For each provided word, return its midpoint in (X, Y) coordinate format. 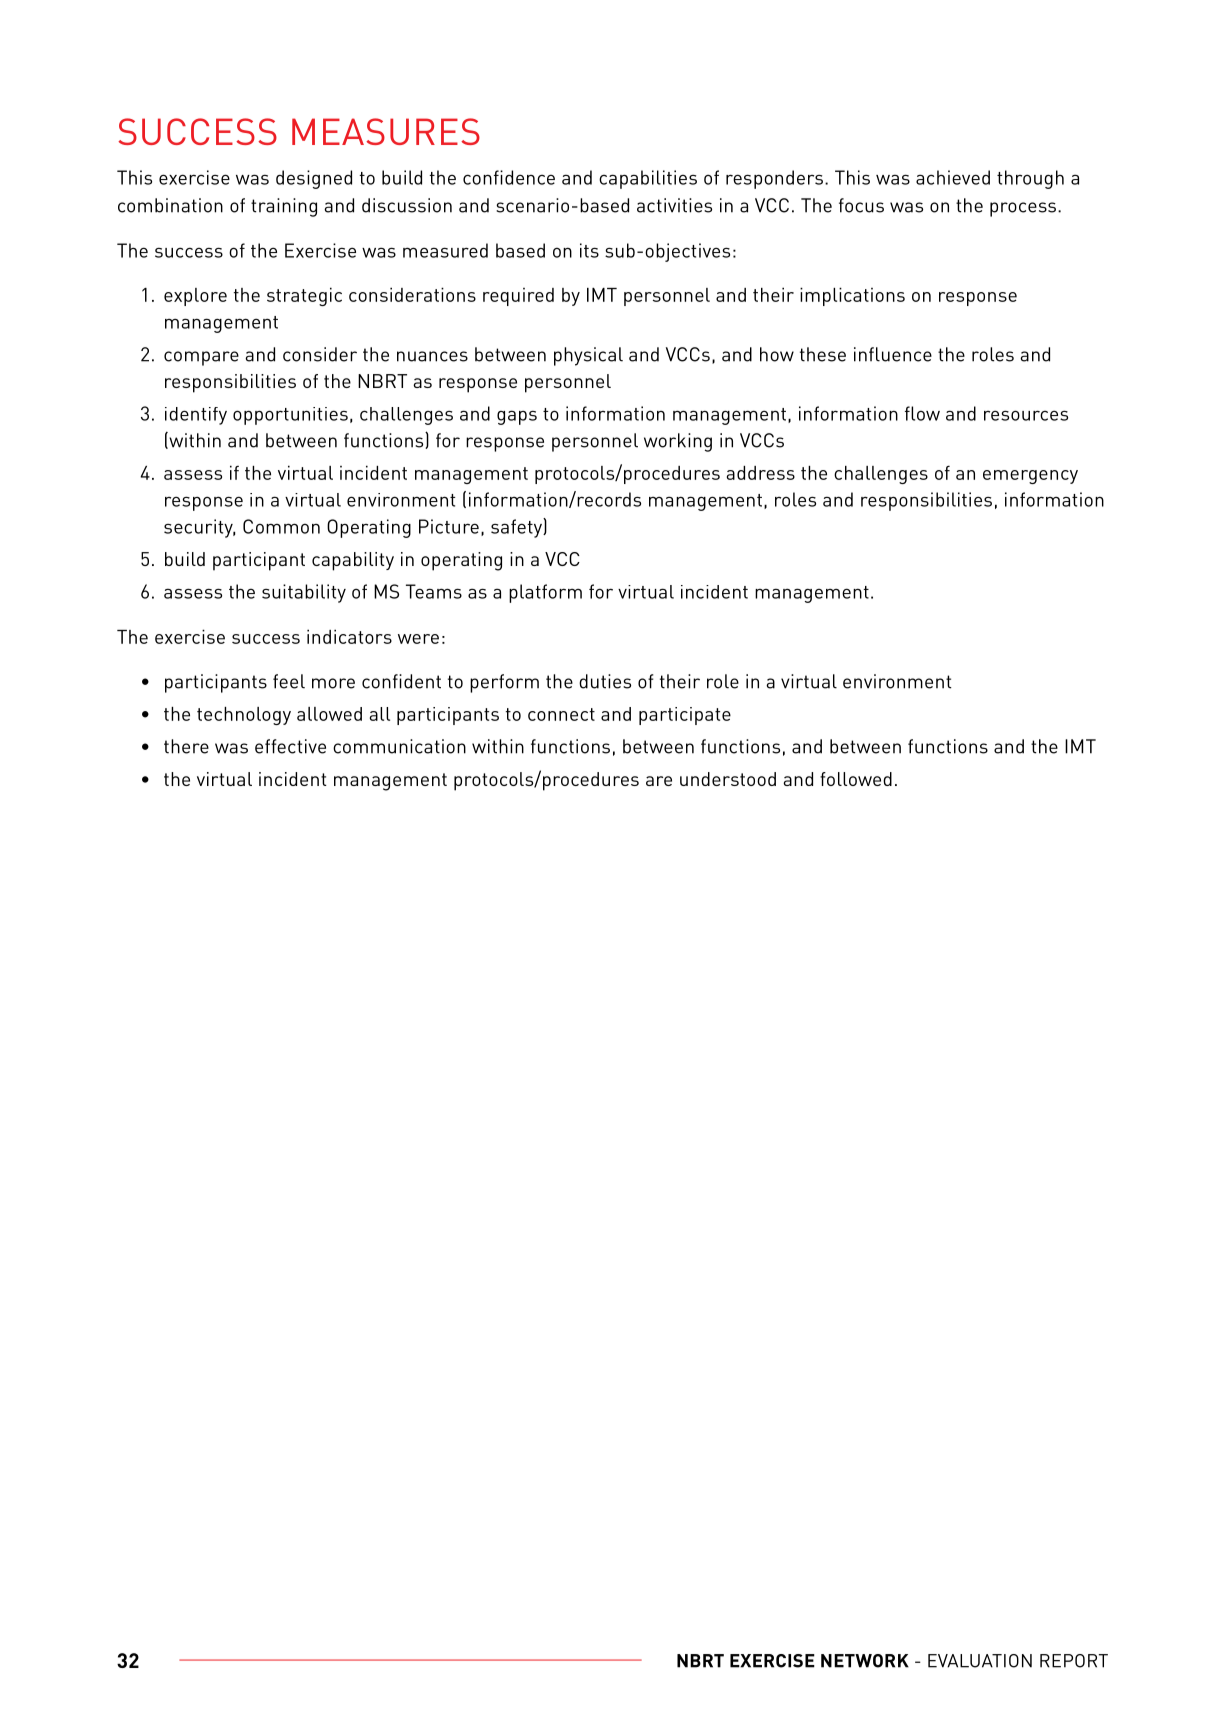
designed (314, 179)
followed (856, 779)
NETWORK (865, 1661)
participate (685, 716)
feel (289, 681)
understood (728, 779)
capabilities (648, 179)
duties (605, 681)
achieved (953, 177)
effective (290, 746)
